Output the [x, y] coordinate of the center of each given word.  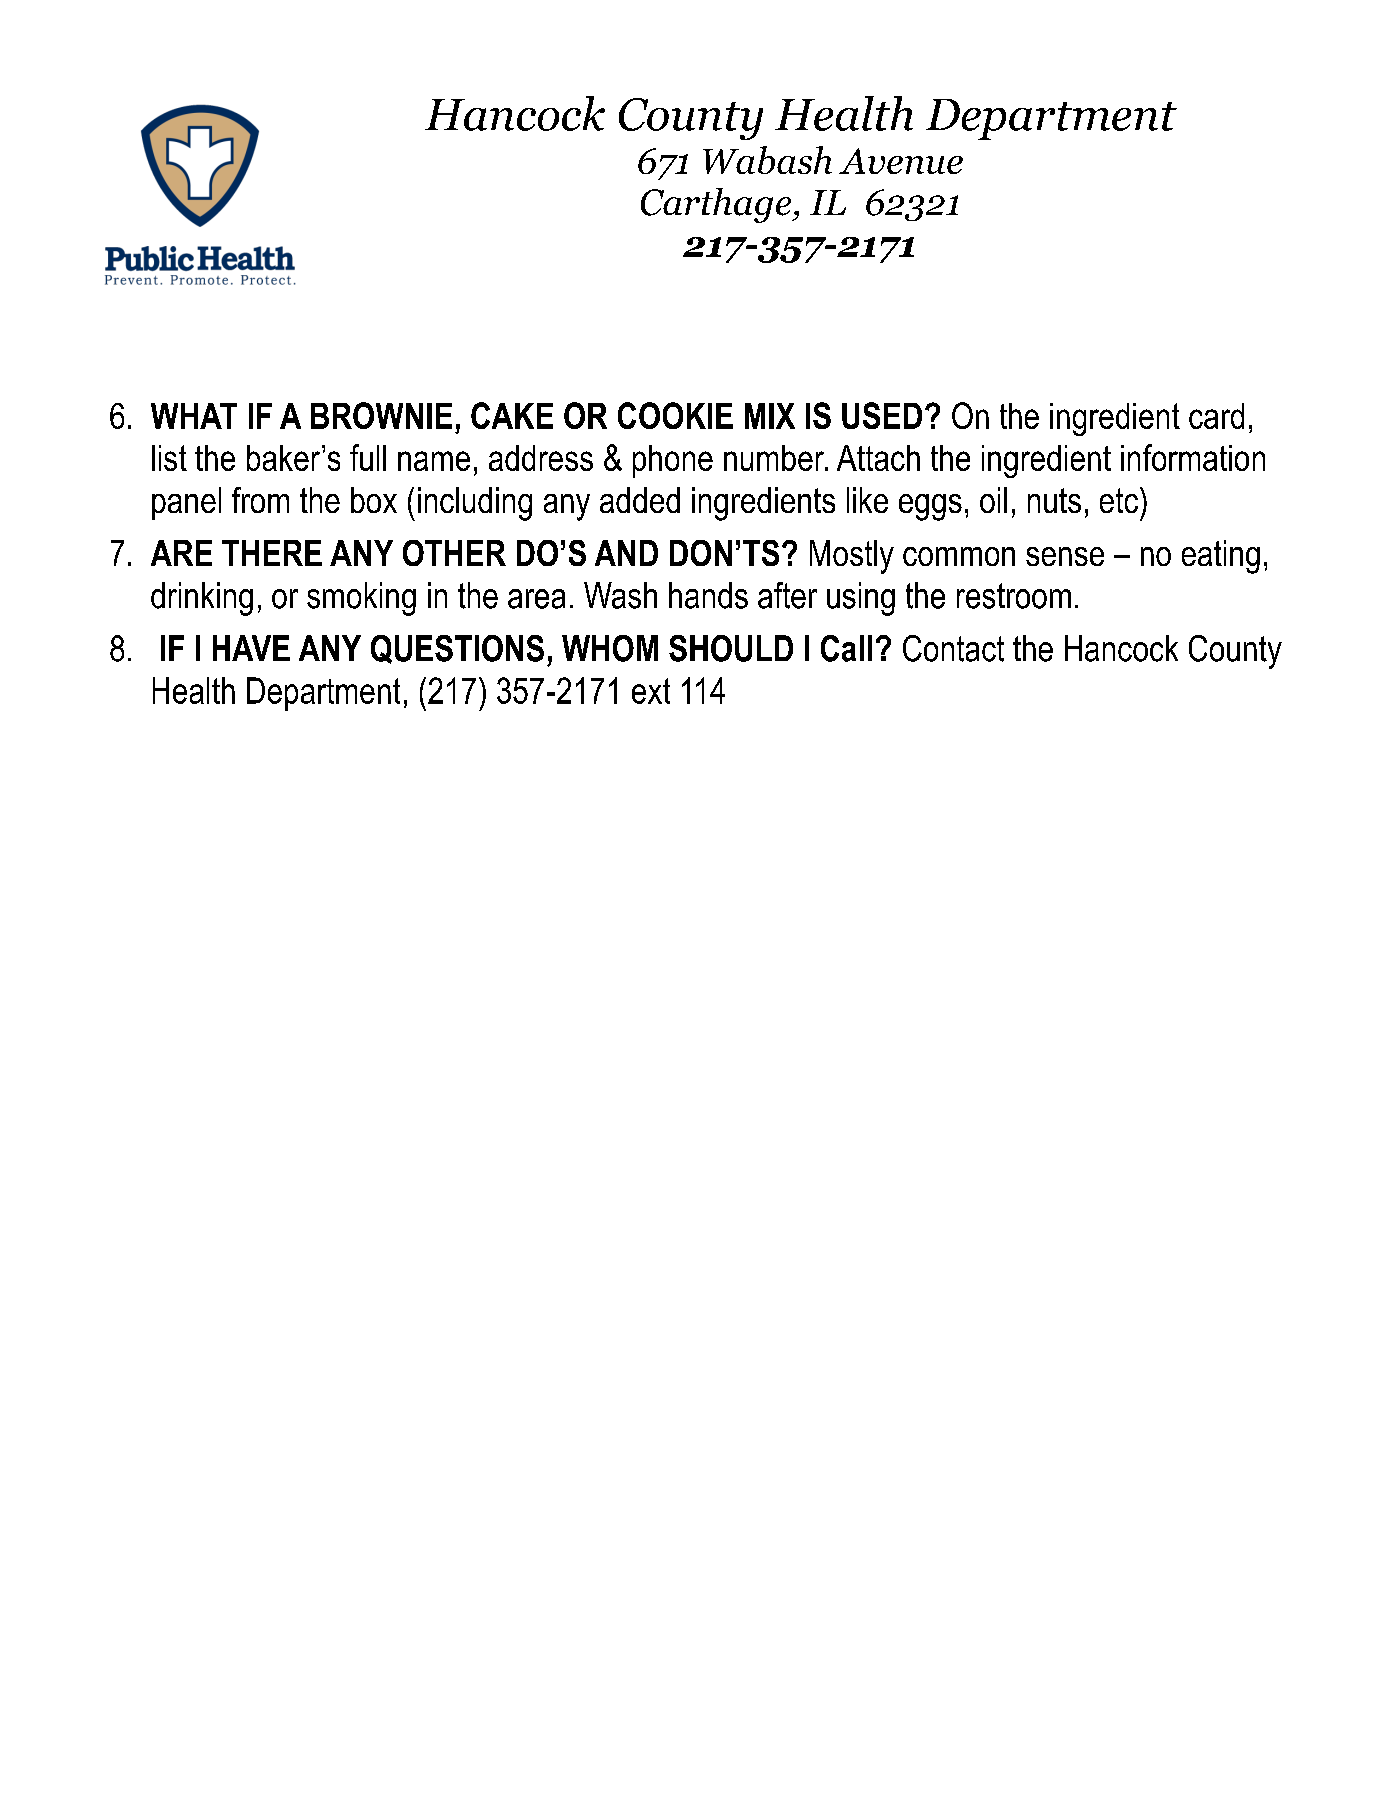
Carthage [717, 205]
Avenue [901, 161]
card [1216, 416]
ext [651, 691]
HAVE [251, 648]
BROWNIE [381, 415]
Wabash [767, 160]
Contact [953, 648]
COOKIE [675, 415]
